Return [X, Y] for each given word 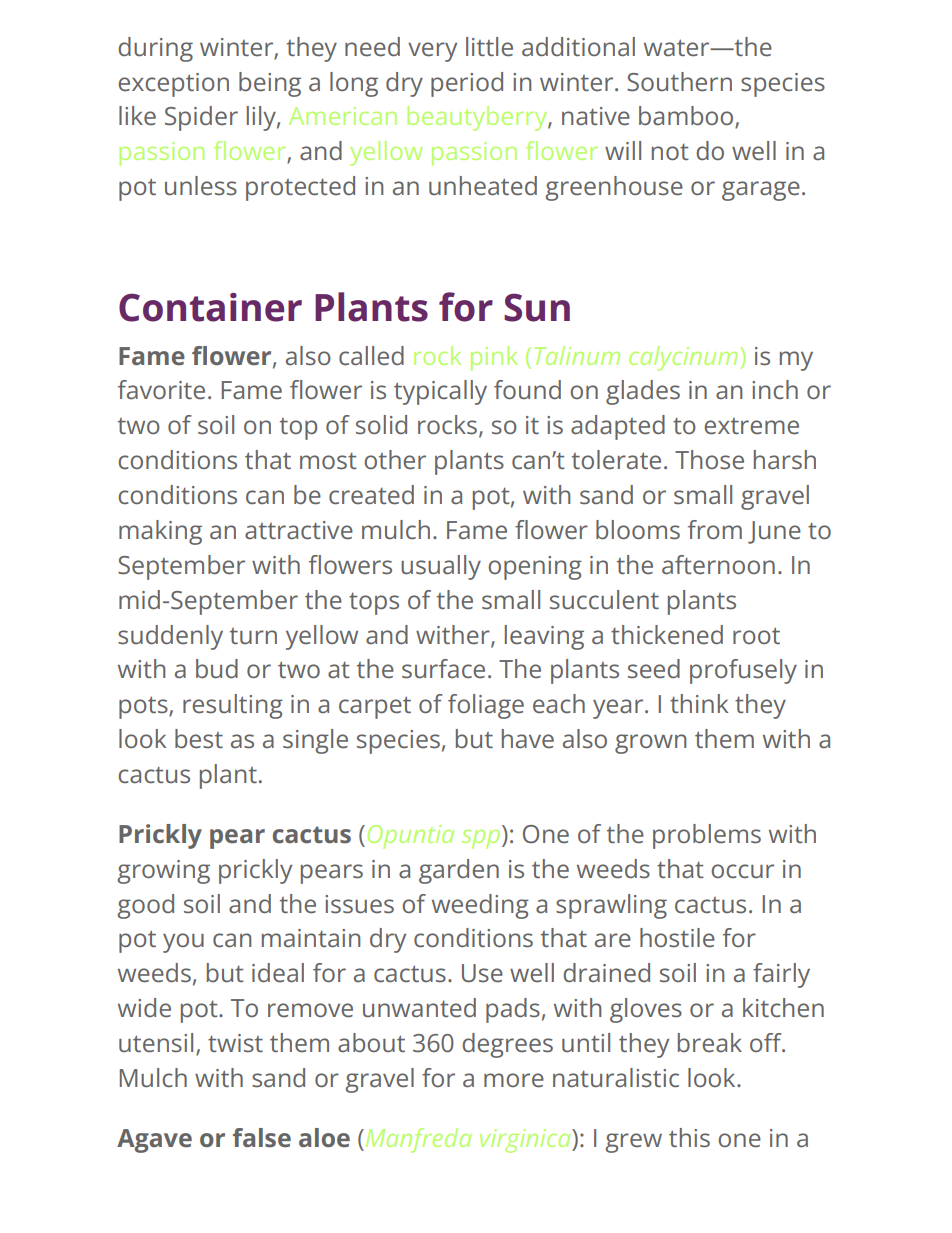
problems [707, 836]
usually [441, 567]
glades [643, 392]
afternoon [718, 565]
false [262, 1138]
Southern [679, 82]
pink [494, 358]
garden [459, 871]
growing [163, 872]
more [514, 1080]
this [689, 1138]
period [467, 84]
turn [253, 636]
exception [173, 85]
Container [210, 307]
